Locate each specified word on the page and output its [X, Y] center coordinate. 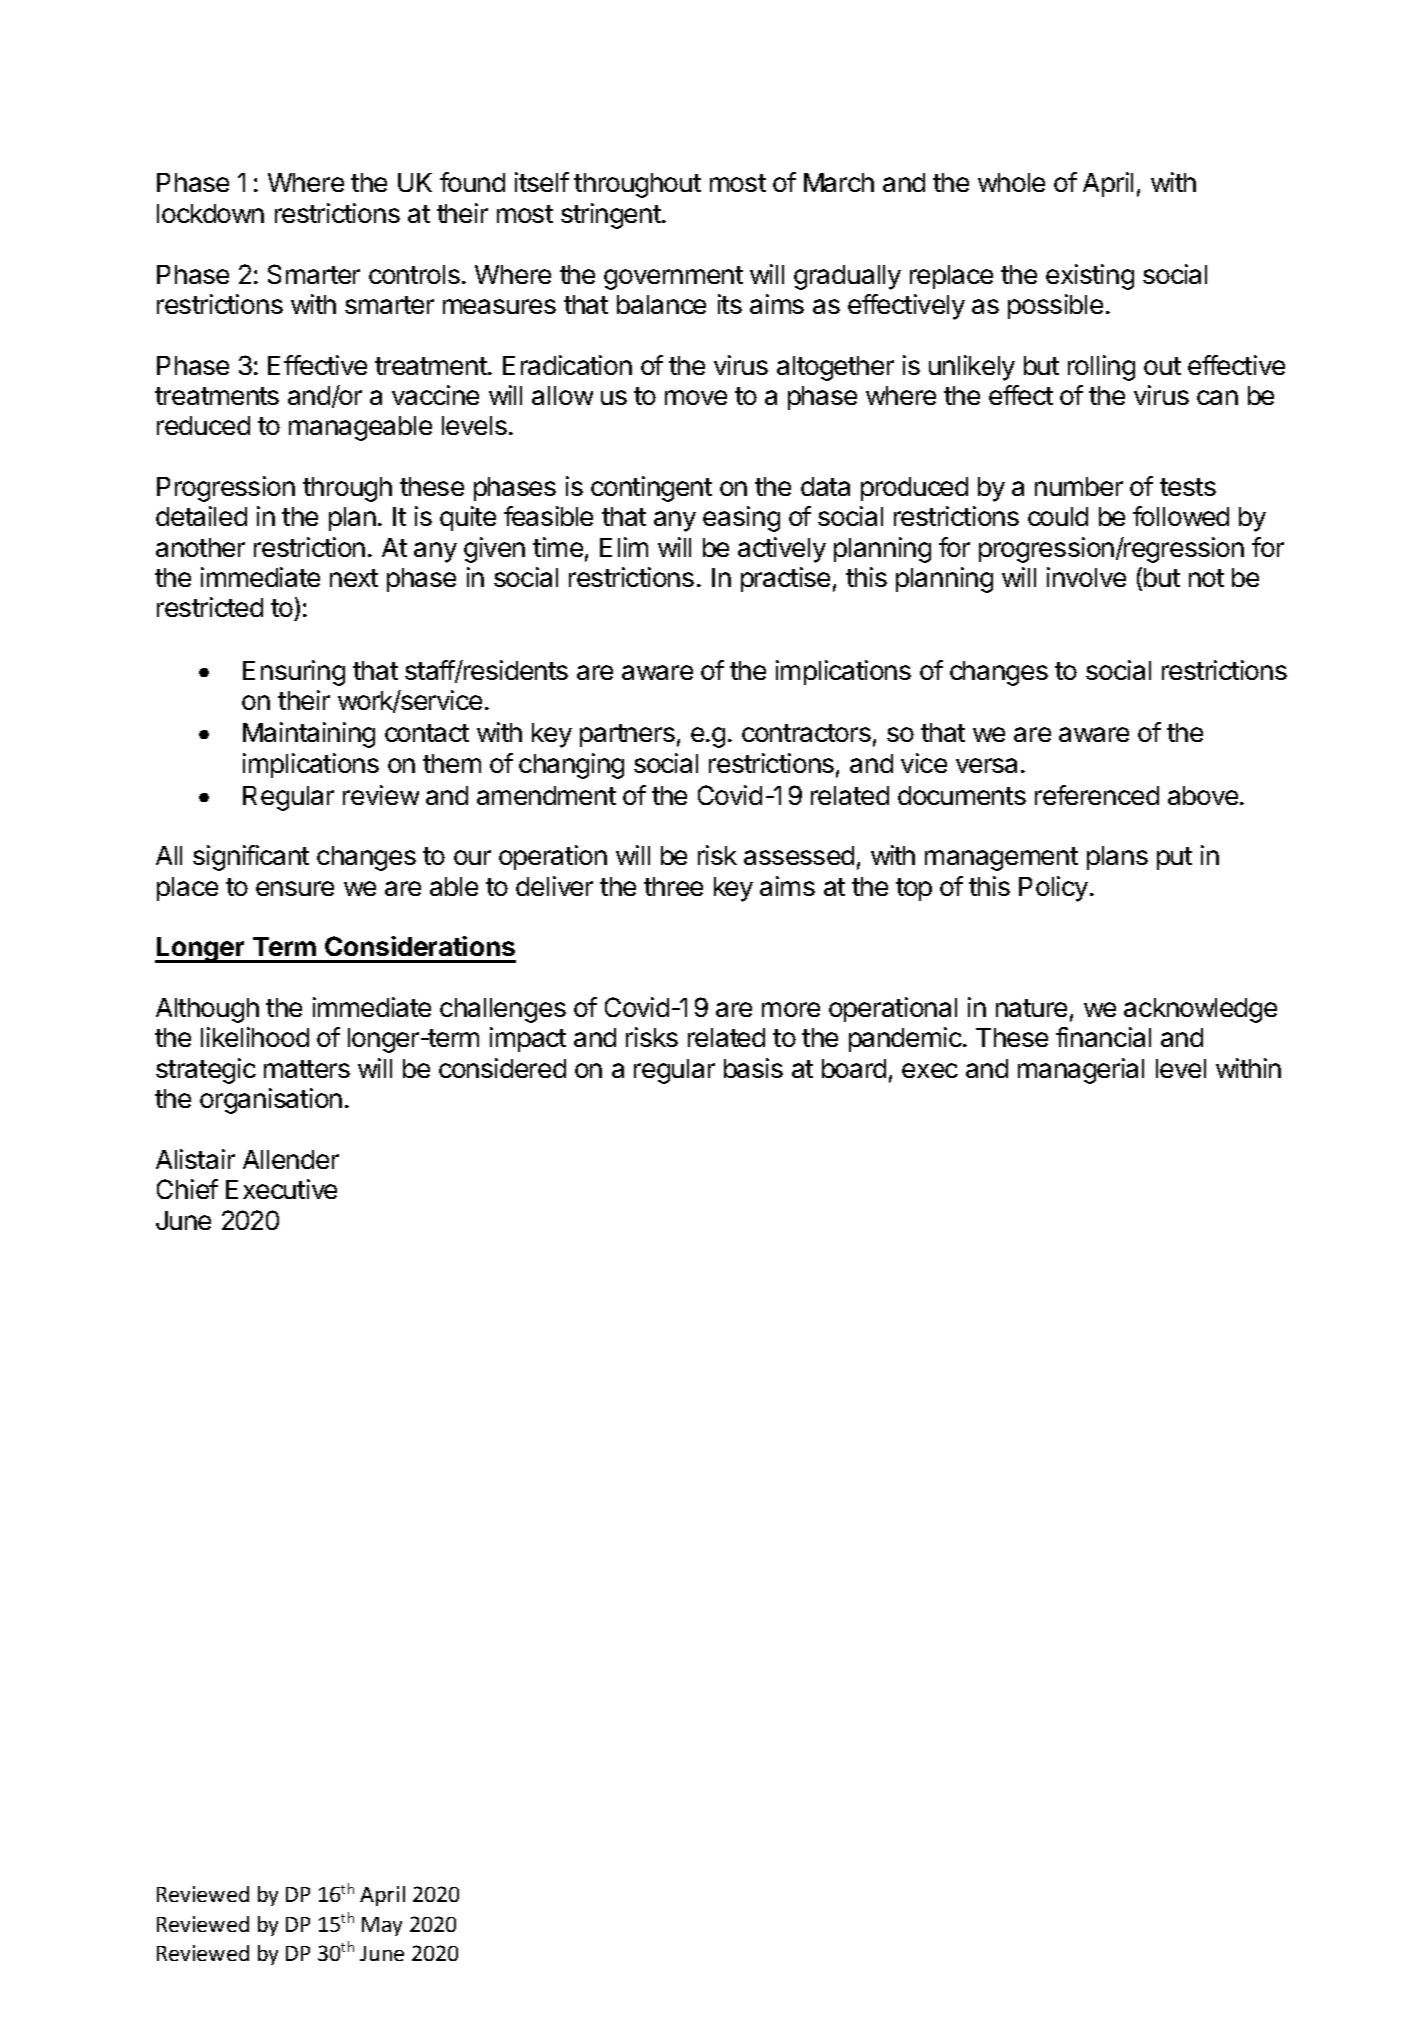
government [673, 278]
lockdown [210, 213]
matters [307, 1069]
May [382, 1926]
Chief [187, 1189]
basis [753, 1068]
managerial [1081, 1071]
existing [1090, 277]
